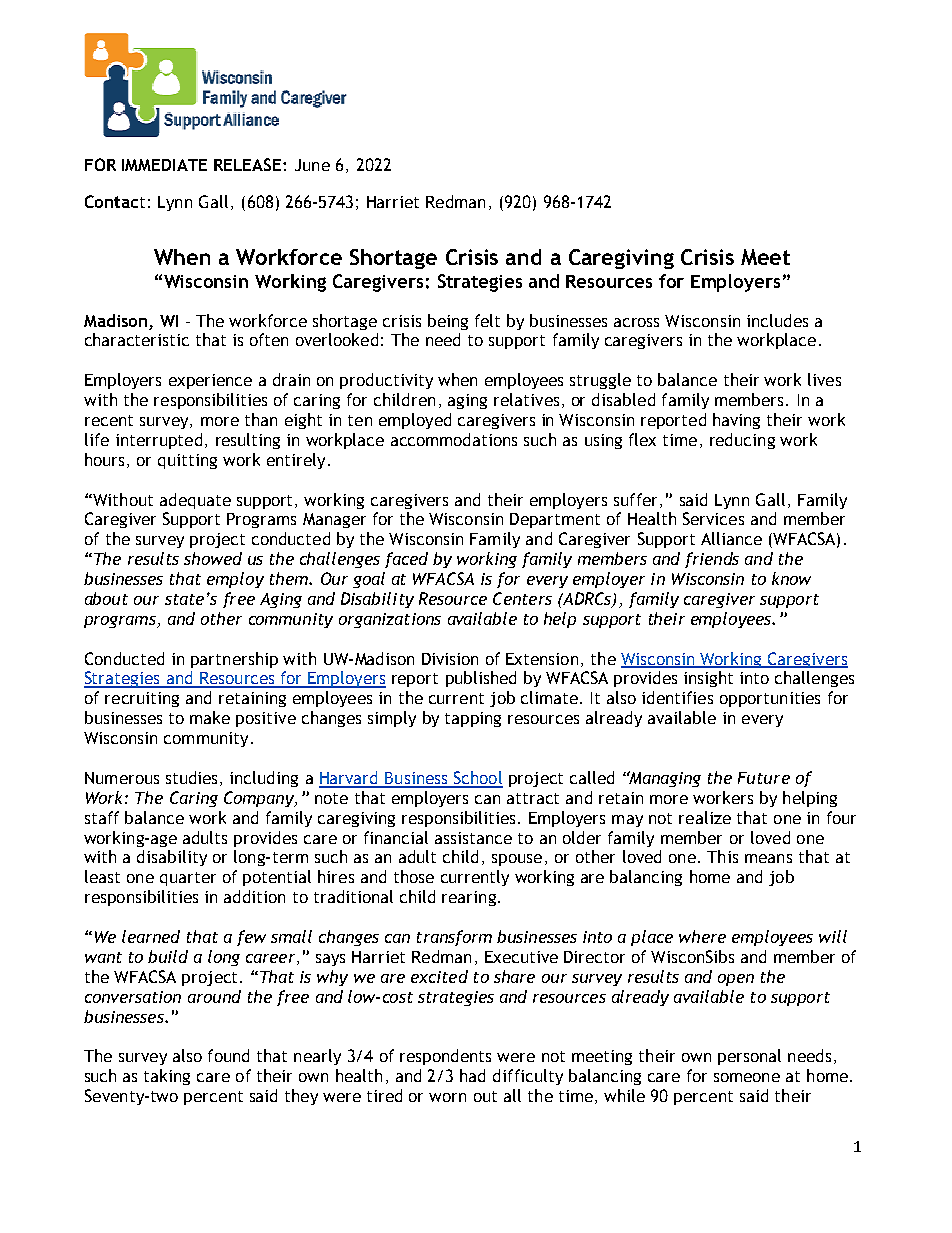 The height and width of the screenshot is (1233, 952). I want to click on adequate, so click(195, 501).
